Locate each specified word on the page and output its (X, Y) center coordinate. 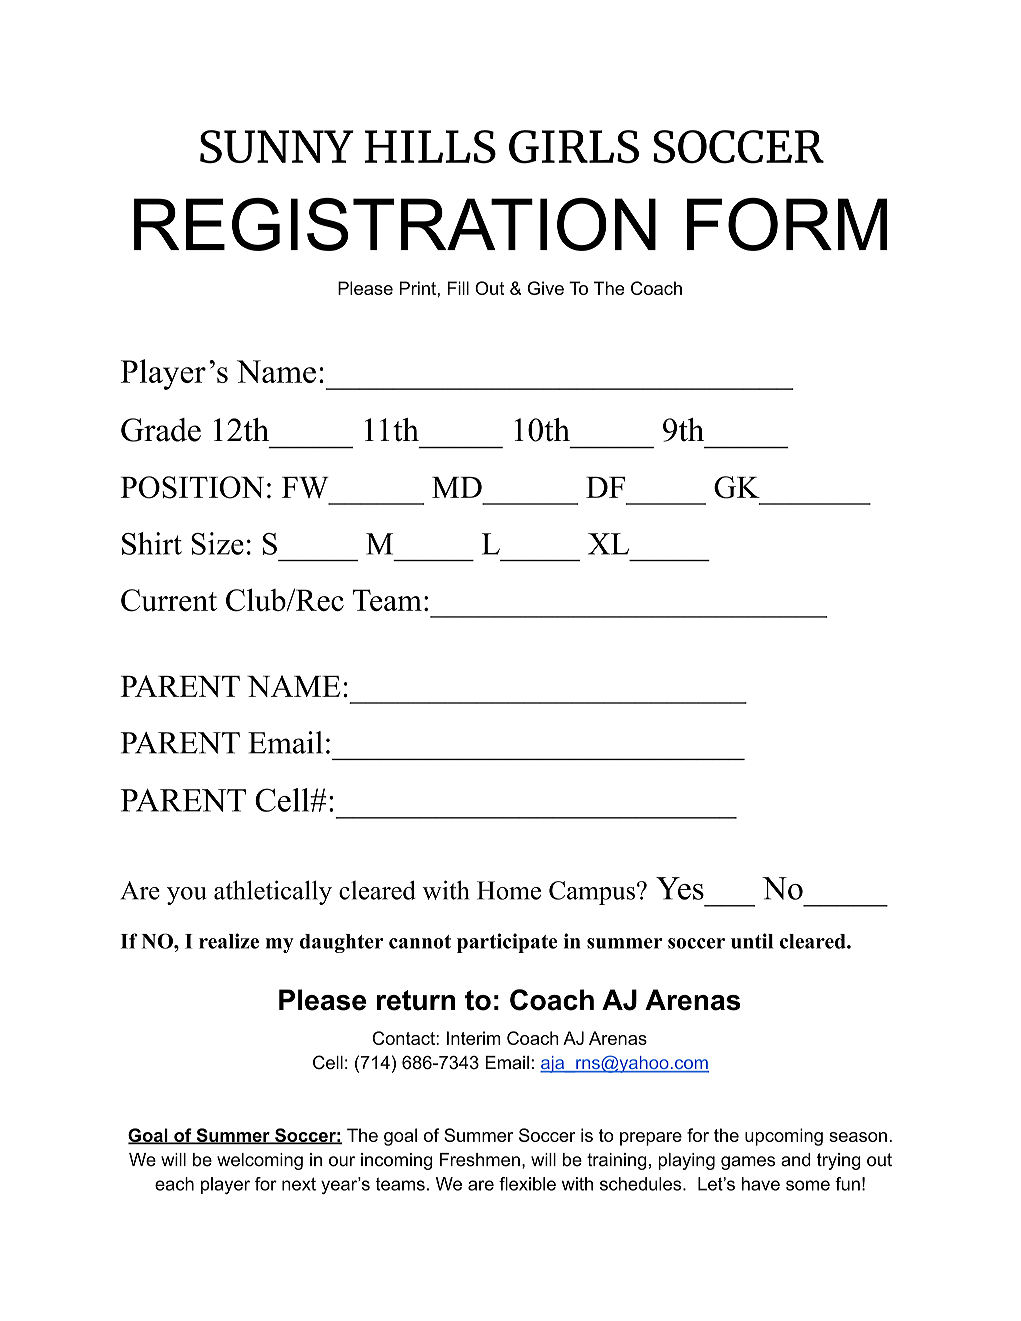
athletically (273, 892)
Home (509, 890)
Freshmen (480, 1160)
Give (545, 288)
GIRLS (574, 147)
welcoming (260, 1161)
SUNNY (277, 147)
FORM (787, 224)
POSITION (192, 487)
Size (217, 543)
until (752, 941)
